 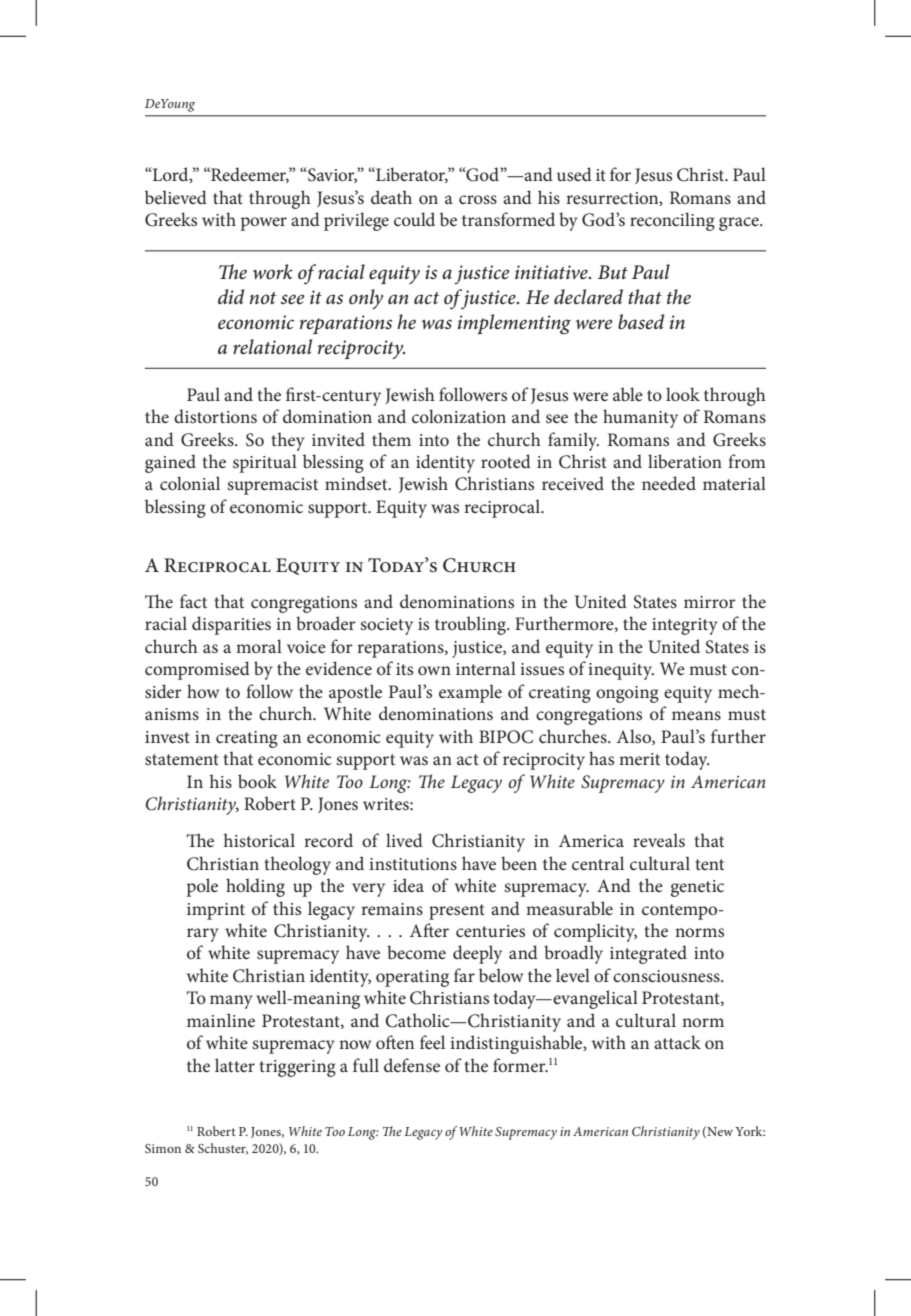 What do you see at coordinates (672, 221) in the screenshot?
I see `reconciling` at bounding box center [672, 221].
